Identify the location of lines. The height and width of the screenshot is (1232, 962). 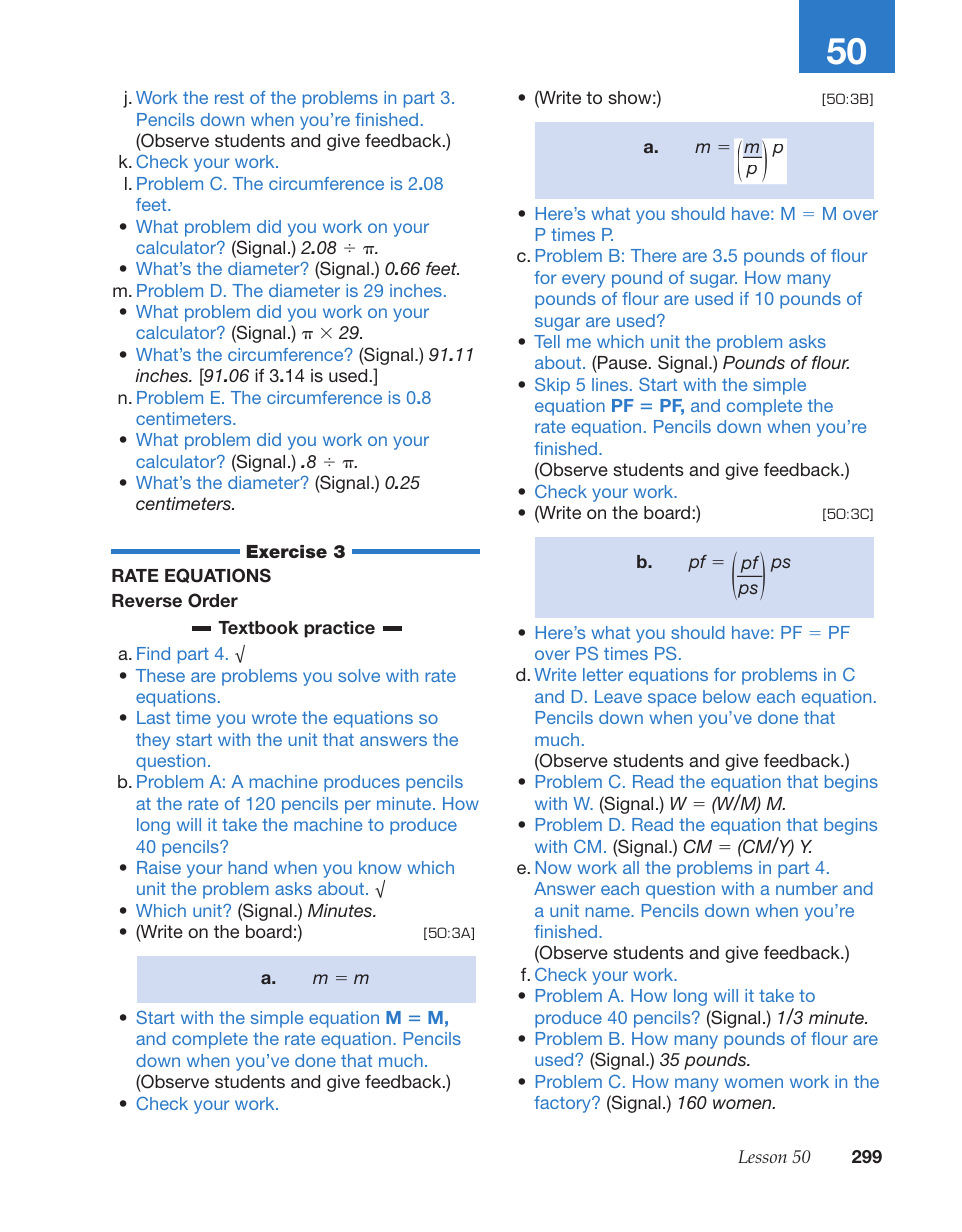
(610, 384).
